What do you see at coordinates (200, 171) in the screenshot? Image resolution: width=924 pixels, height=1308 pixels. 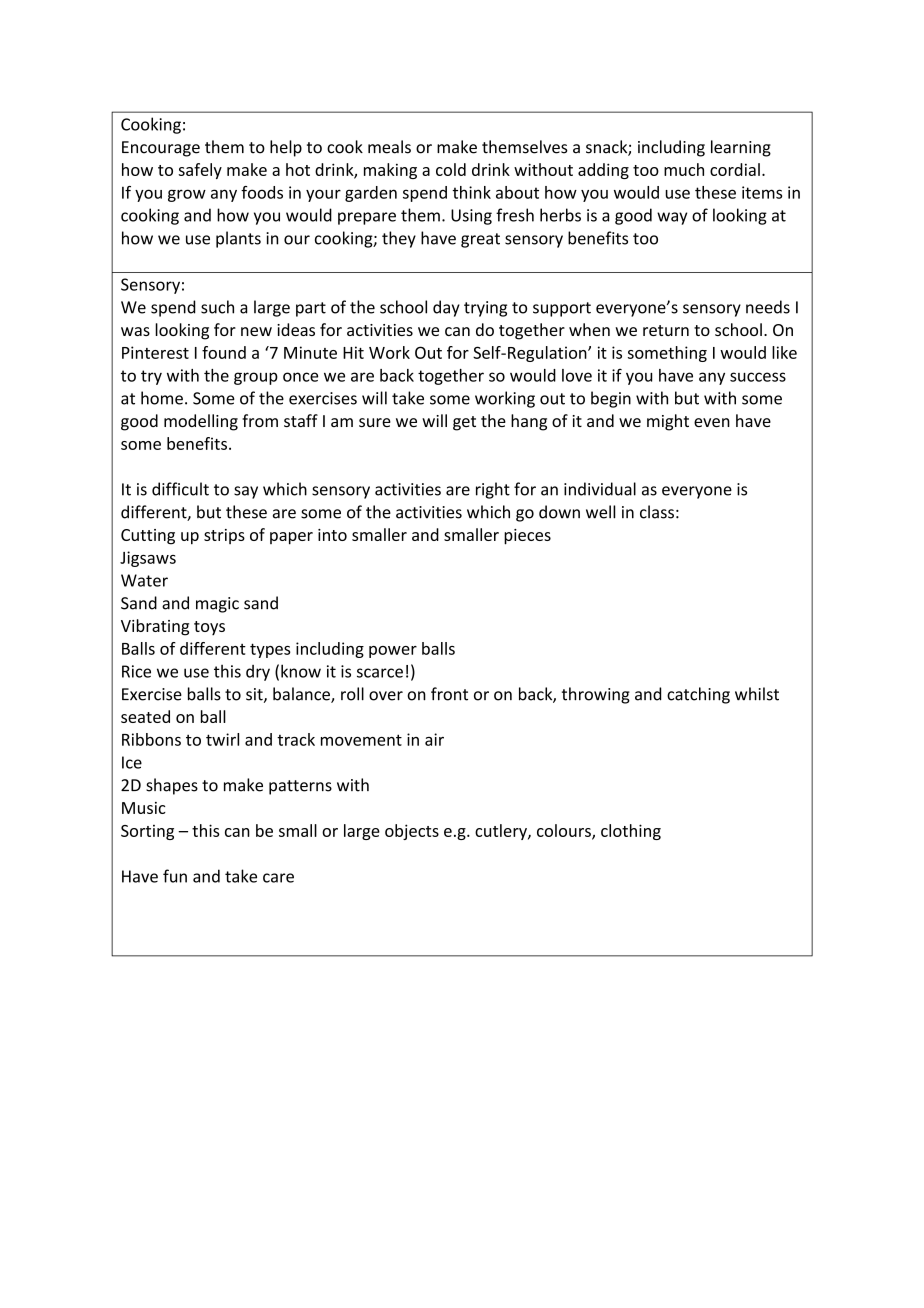 I see `safely` at bounding box center [200, 171].
